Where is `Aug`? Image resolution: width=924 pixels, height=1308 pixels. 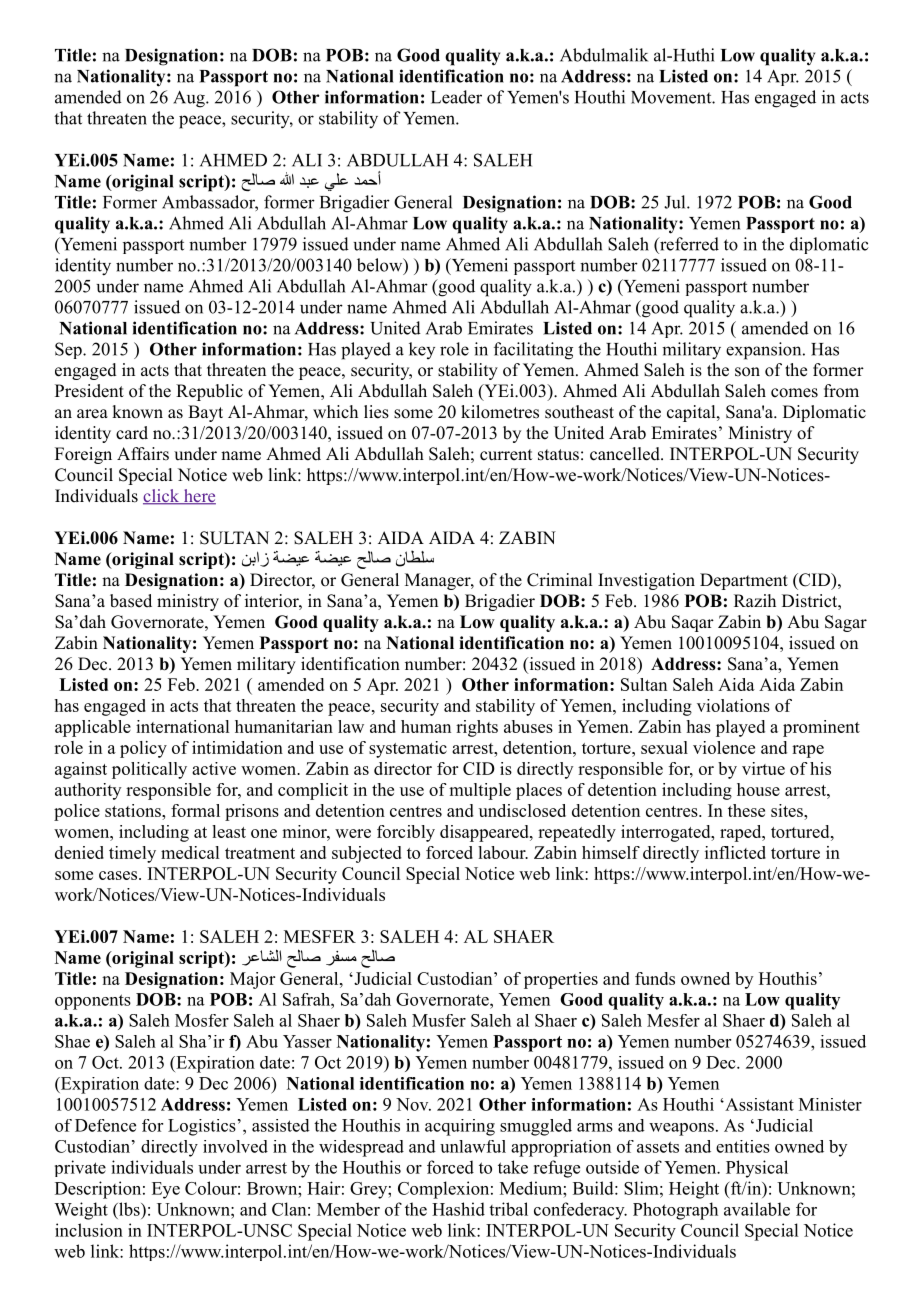 Aug is located at coordinates (190, 99).
